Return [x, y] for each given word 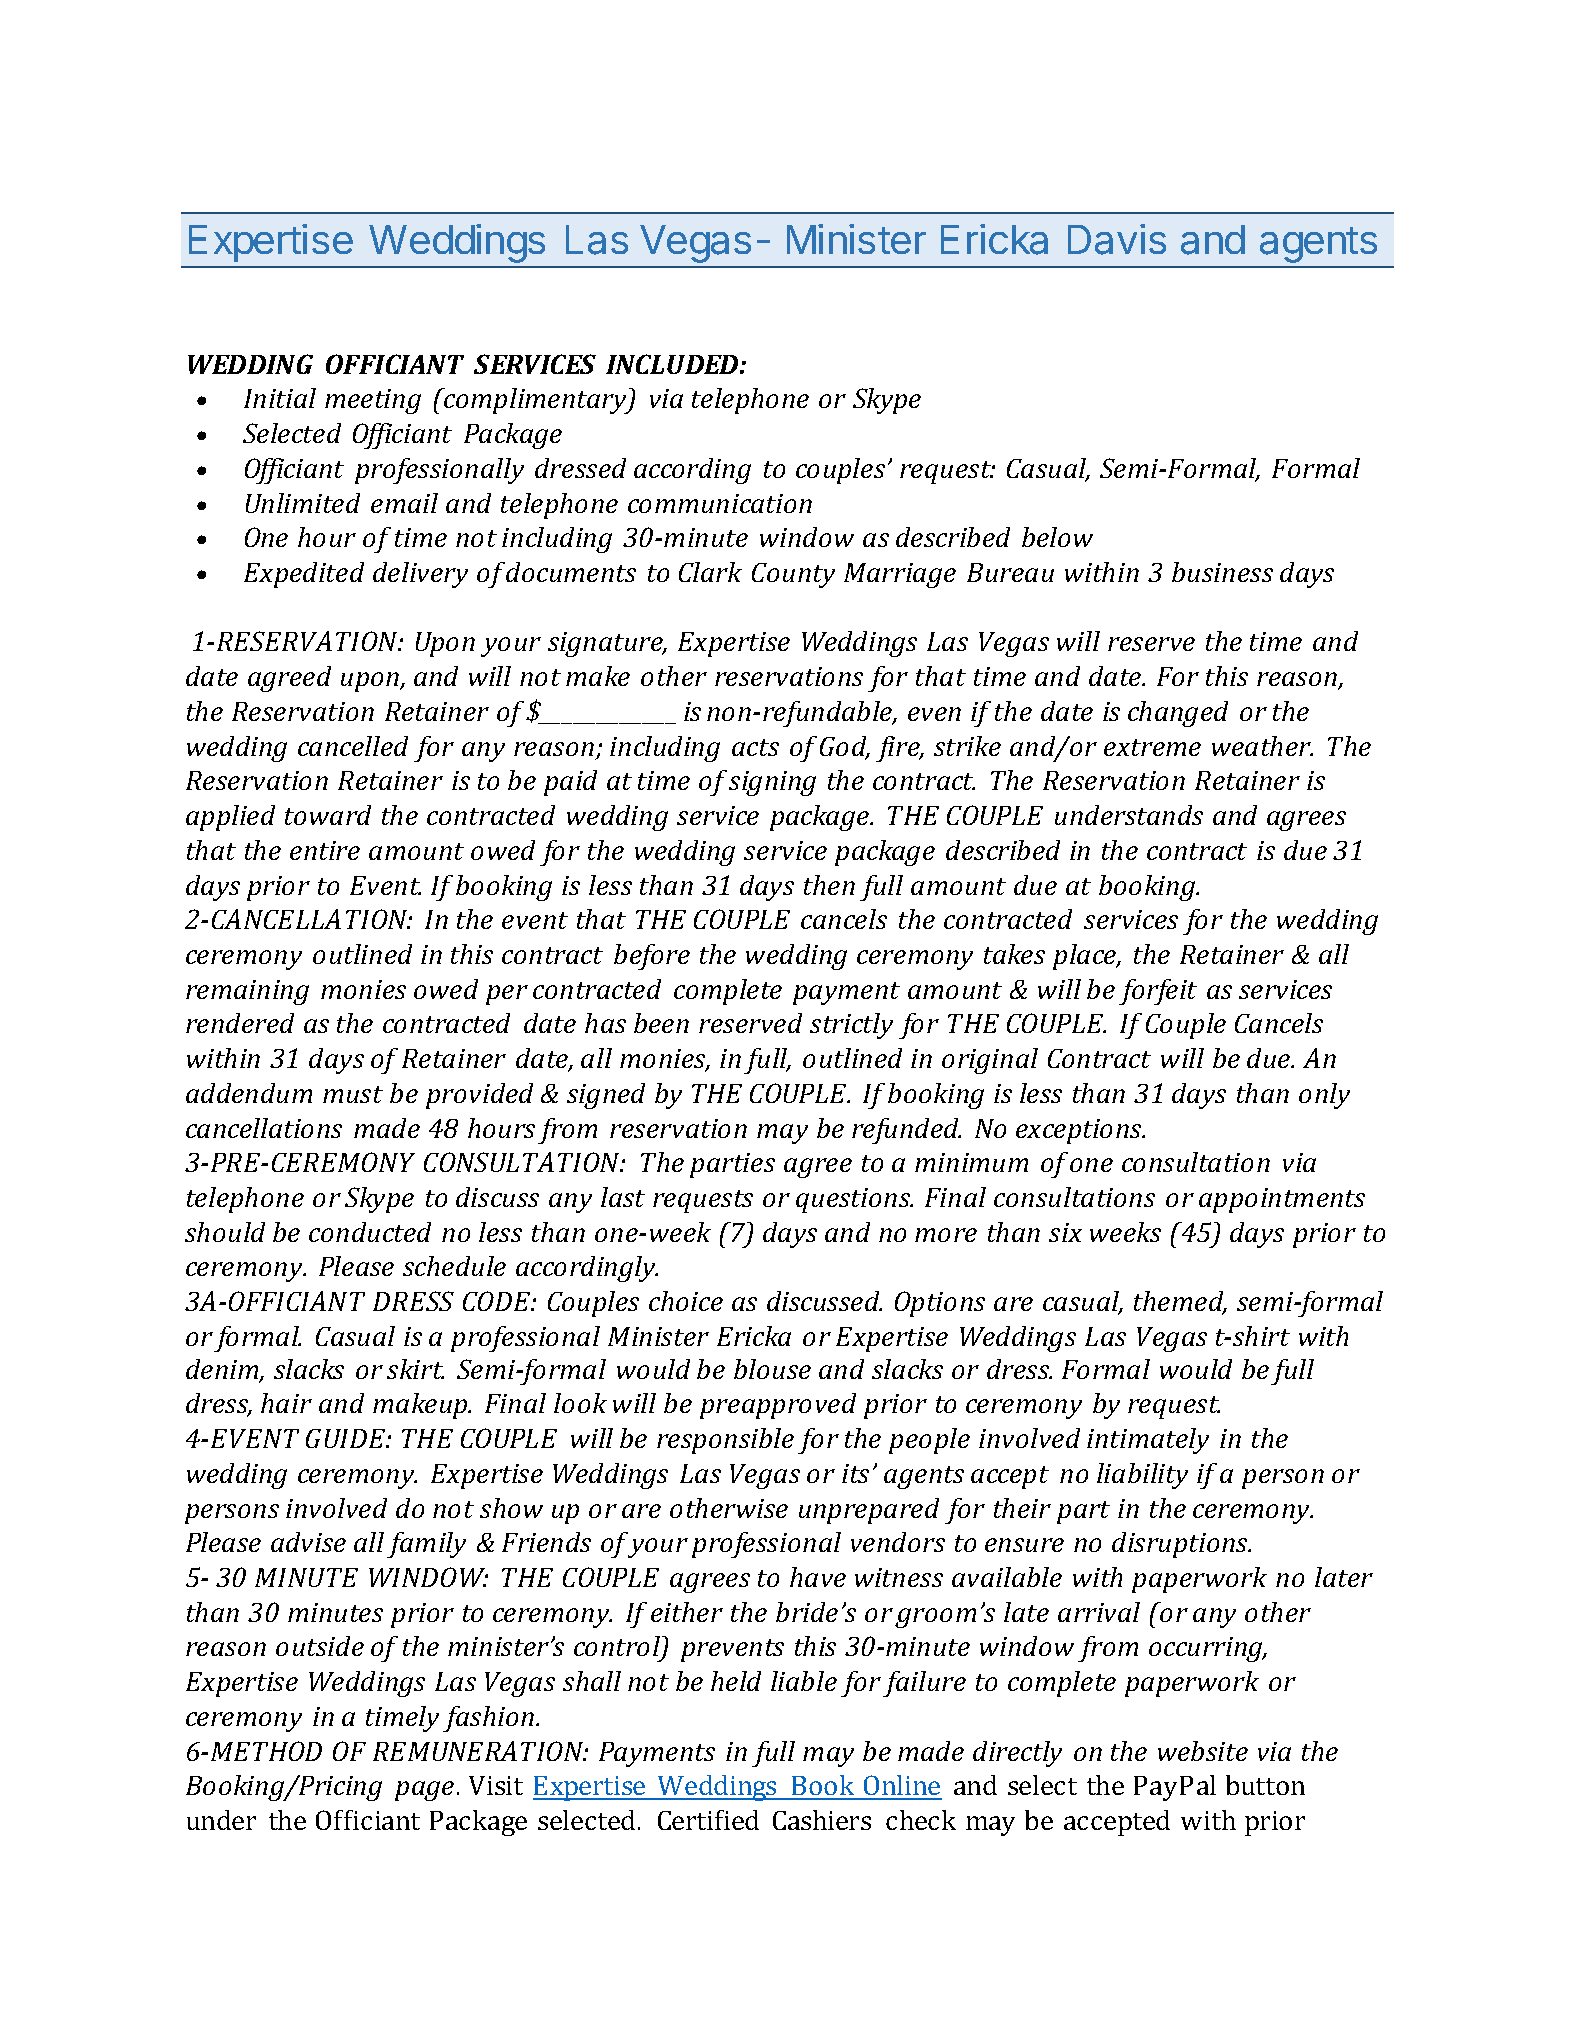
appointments [1282, 1200]
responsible [725, 1441]
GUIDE [347, 1438]
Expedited [304, 575]
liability [1142, 1476]
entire [325, 850]
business [1222, 572]
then [829, 885]
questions [854, 1200]
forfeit [1158, 992]
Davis [1117, 239]
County [793, 575]
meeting [373, 401]
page [424, 1791]
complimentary [536, 401]
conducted [370, 1232]
